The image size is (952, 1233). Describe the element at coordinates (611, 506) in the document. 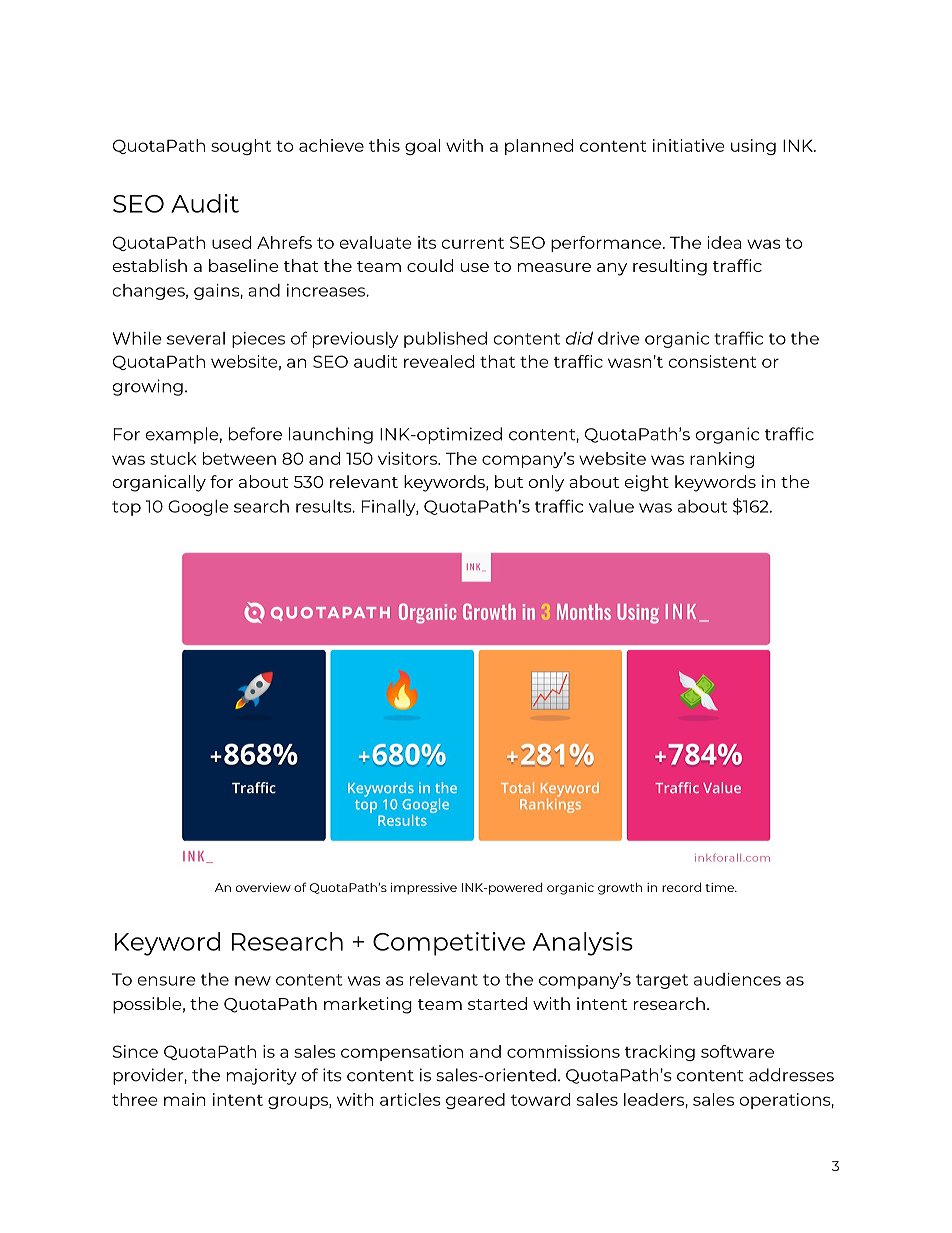

I see `value` at that location.
